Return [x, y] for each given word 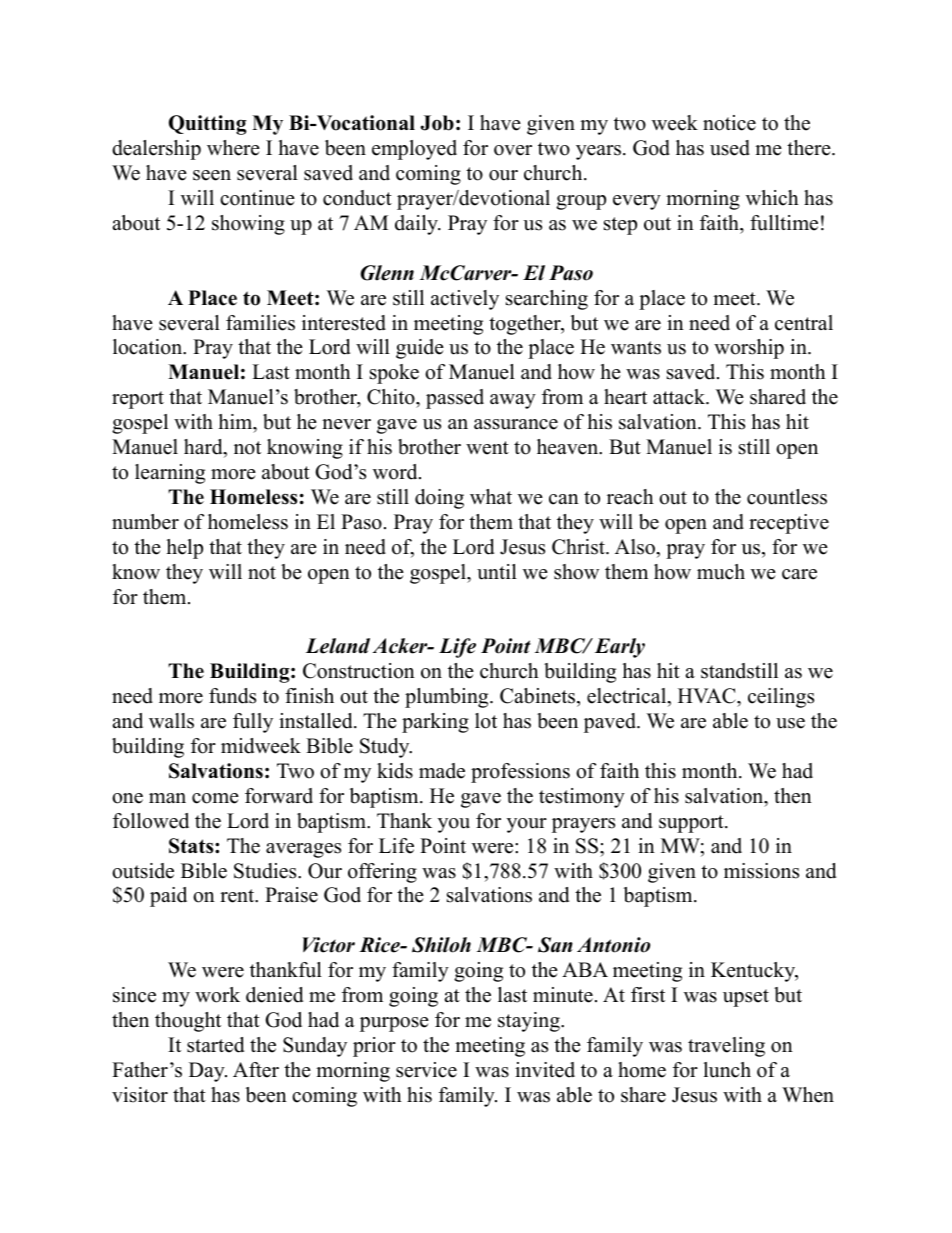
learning [170, 474]
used [730, 148]
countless [787, 497]
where [233, 148]
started [215, 1045]
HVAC [708, 696]
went [487, 448]
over [513, 150]
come [215, 798]
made [442, 771]
